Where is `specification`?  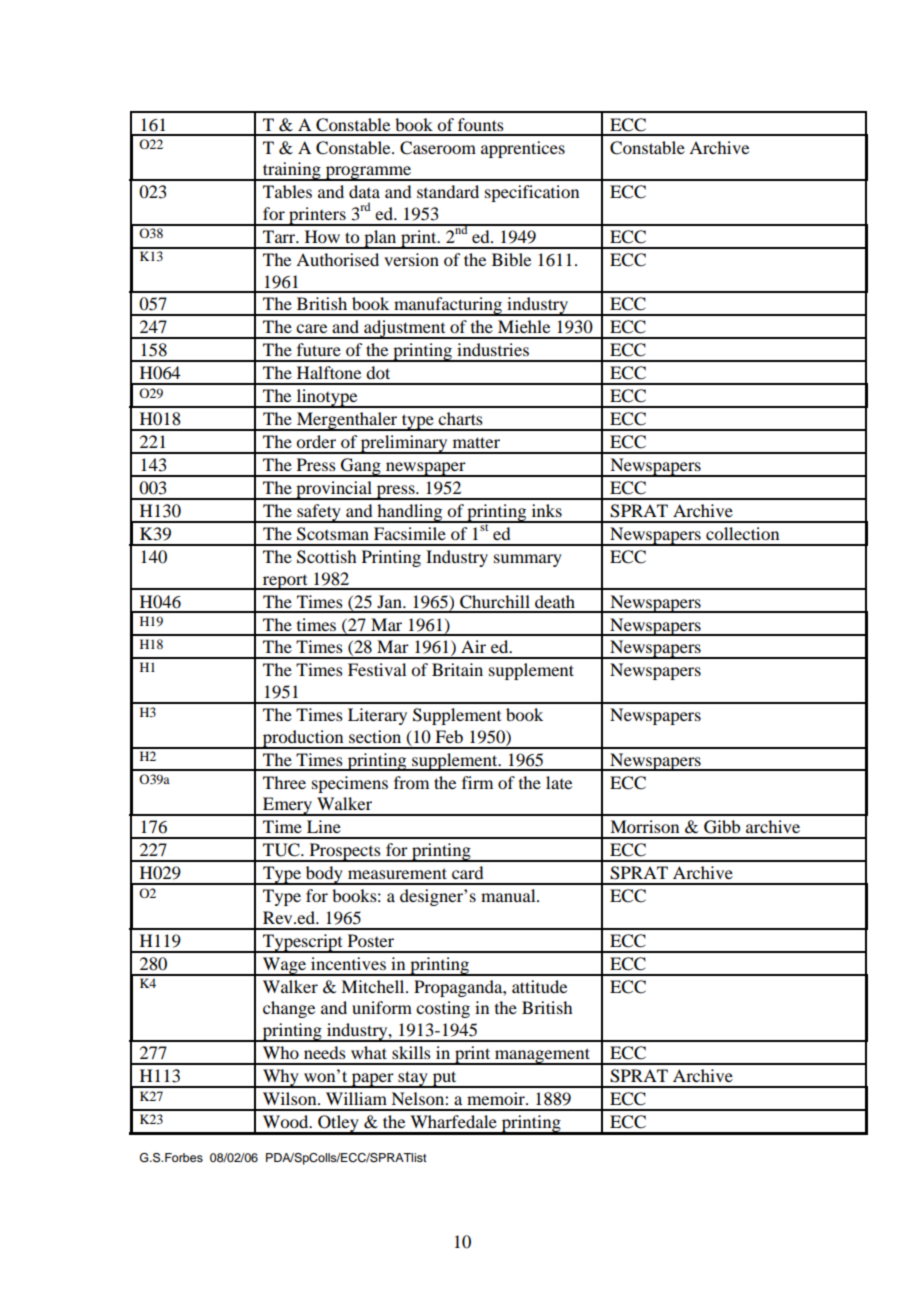 specification is located at coordinates (532, 193).
